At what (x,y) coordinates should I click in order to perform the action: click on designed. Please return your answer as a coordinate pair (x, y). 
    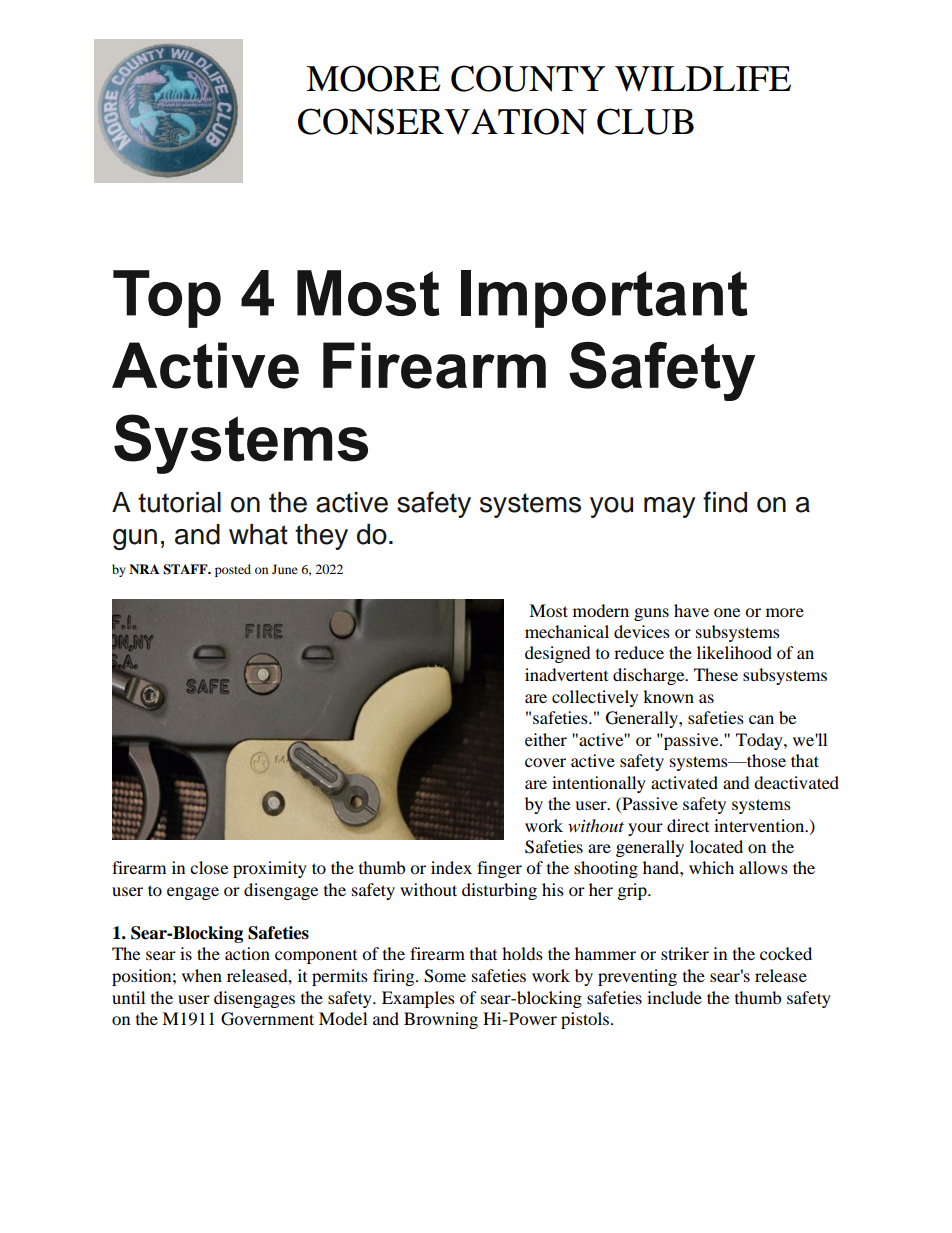
    Looking at the image, I should click on (558, 654).
